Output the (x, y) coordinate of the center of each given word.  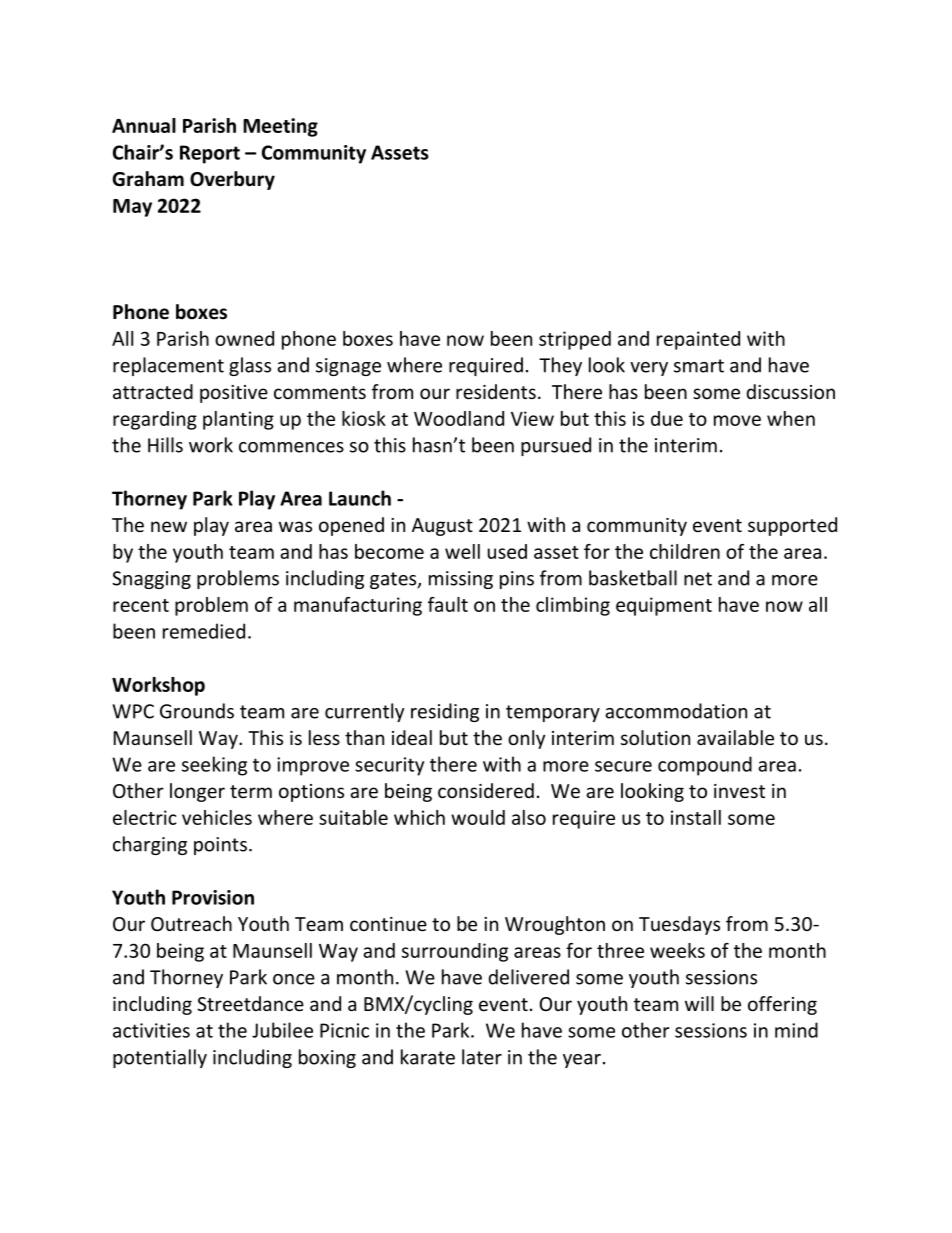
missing (461, 580)
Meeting (280, 127)
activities (151, 1030)
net (698, 579)
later (482, 1057)
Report (210, 154)
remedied (204, 631)
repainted (698, 340)
